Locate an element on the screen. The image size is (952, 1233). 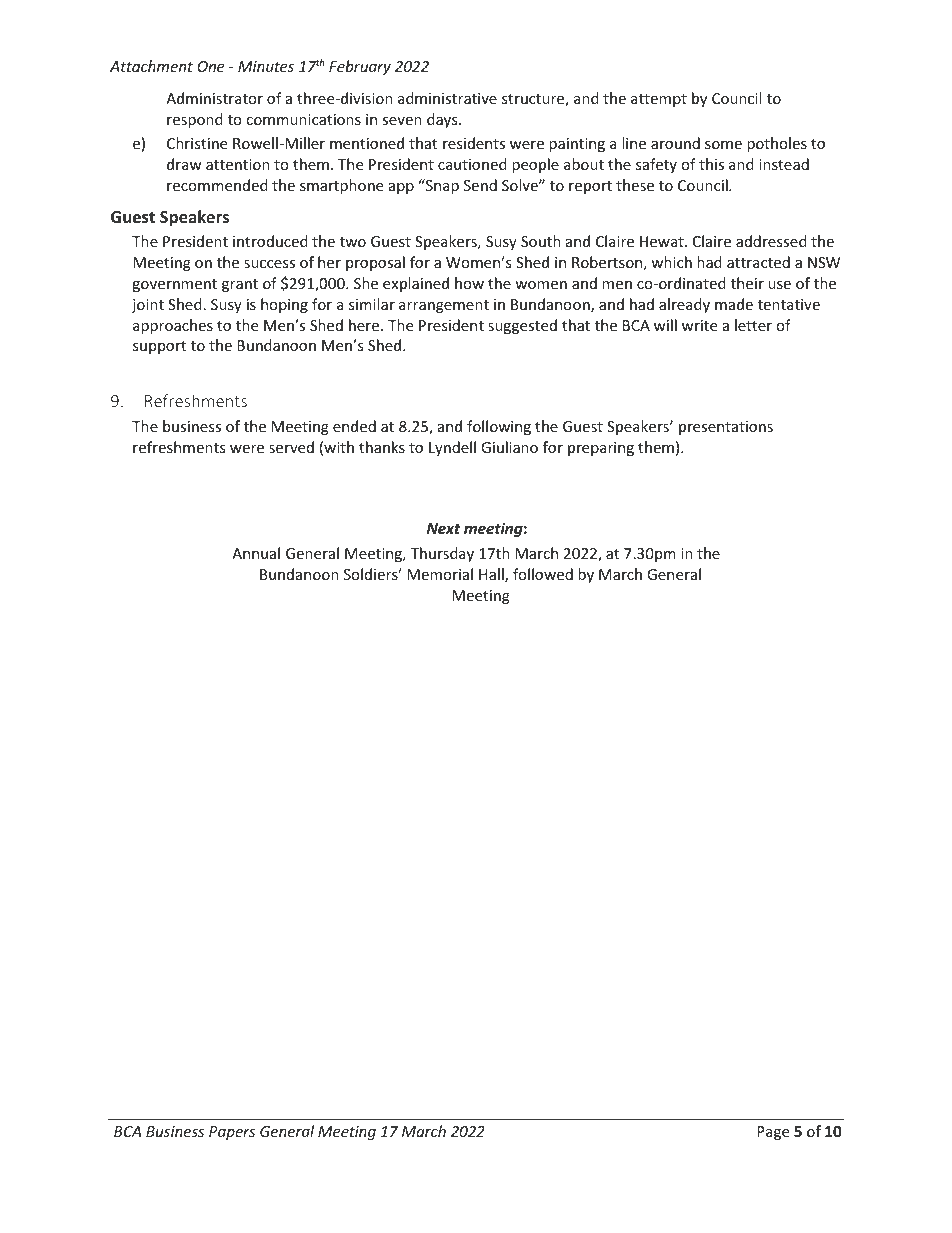
Administrator is located at coordinates (214, 98).
